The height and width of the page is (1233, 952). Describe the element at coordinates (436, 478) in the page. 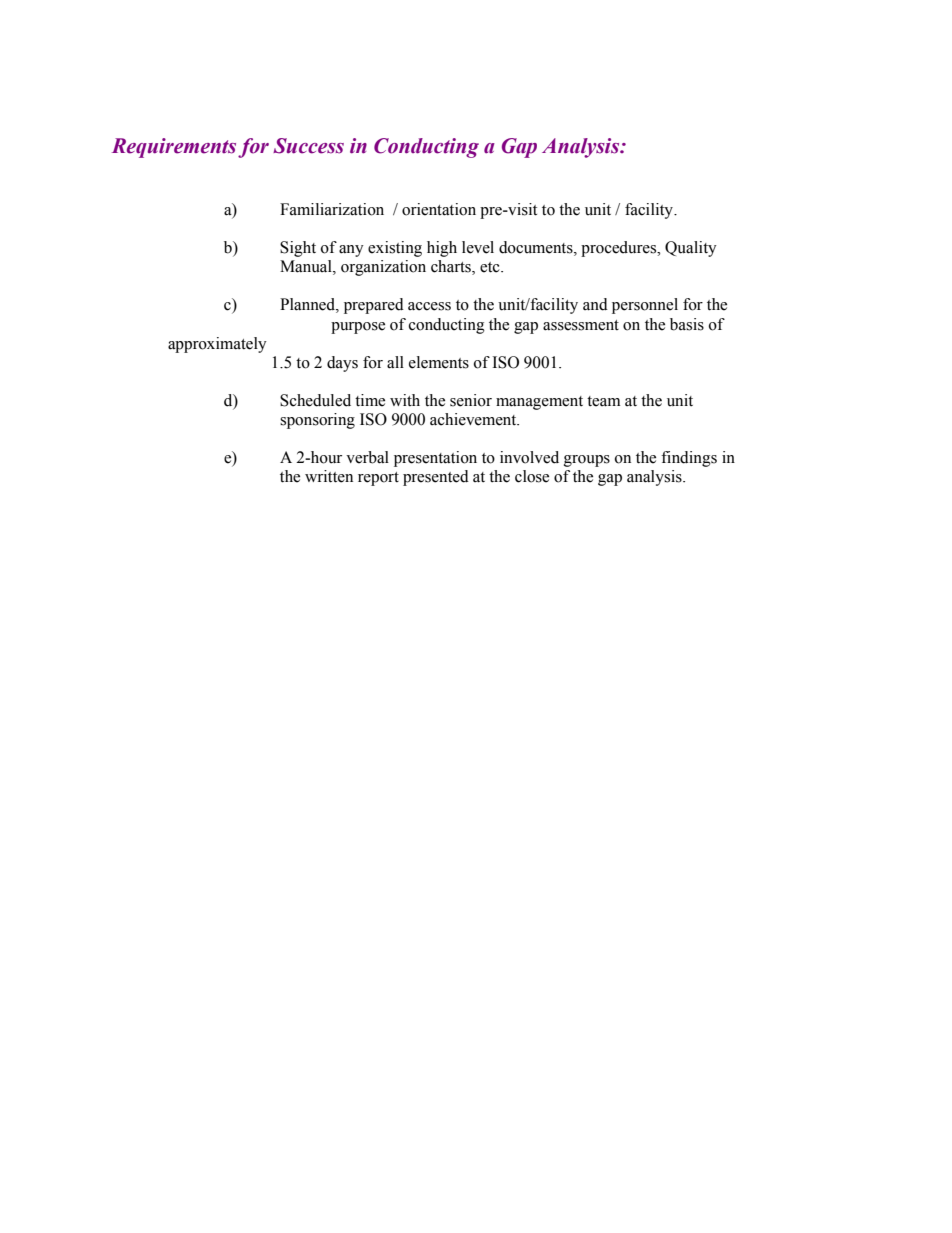

I see `presented` at that location.
